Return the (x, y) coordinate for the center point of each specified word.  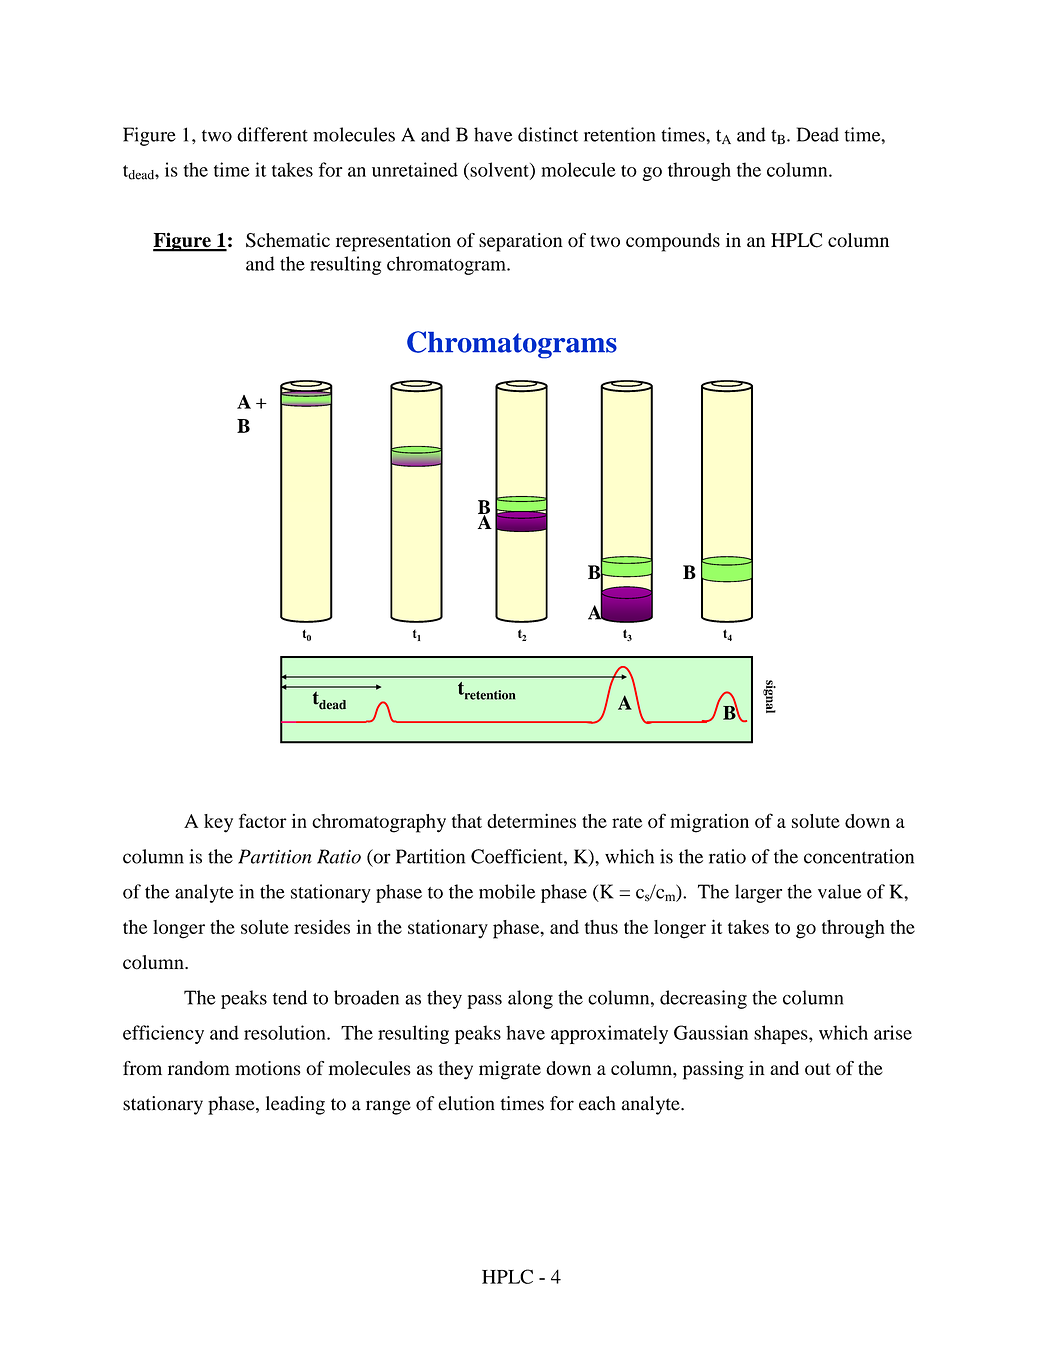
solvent (499, 170)
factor (263, 820)
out (818, 1069)
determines (531, 821)
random (199, 1068)
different (272, 134)
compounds (673, 242)
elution (466, 1103)
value (839, 891)
